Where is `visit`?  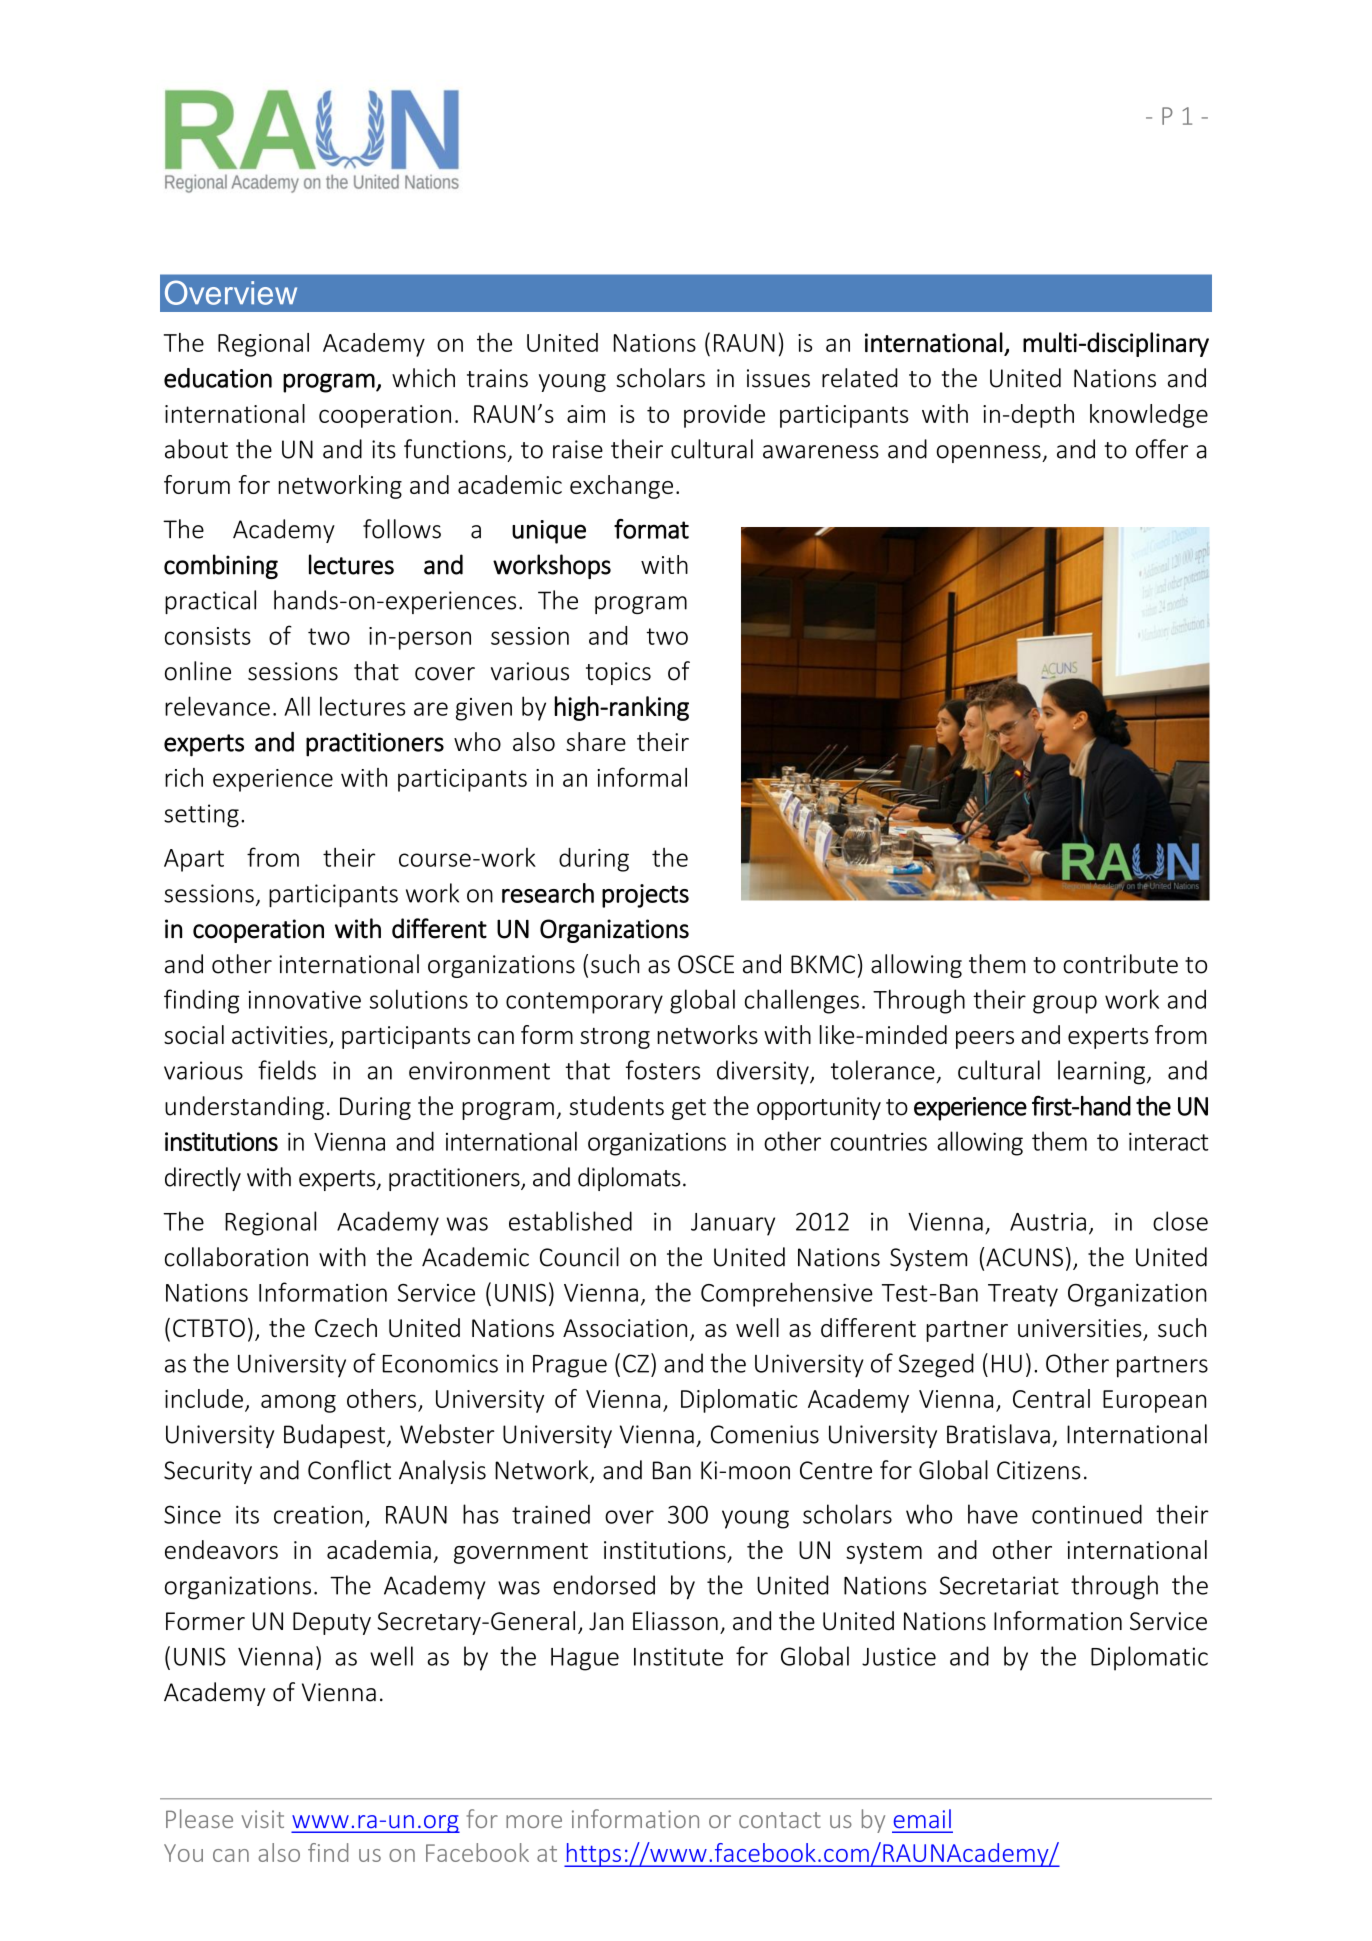 visit is located at coordinates (262, 1819).
